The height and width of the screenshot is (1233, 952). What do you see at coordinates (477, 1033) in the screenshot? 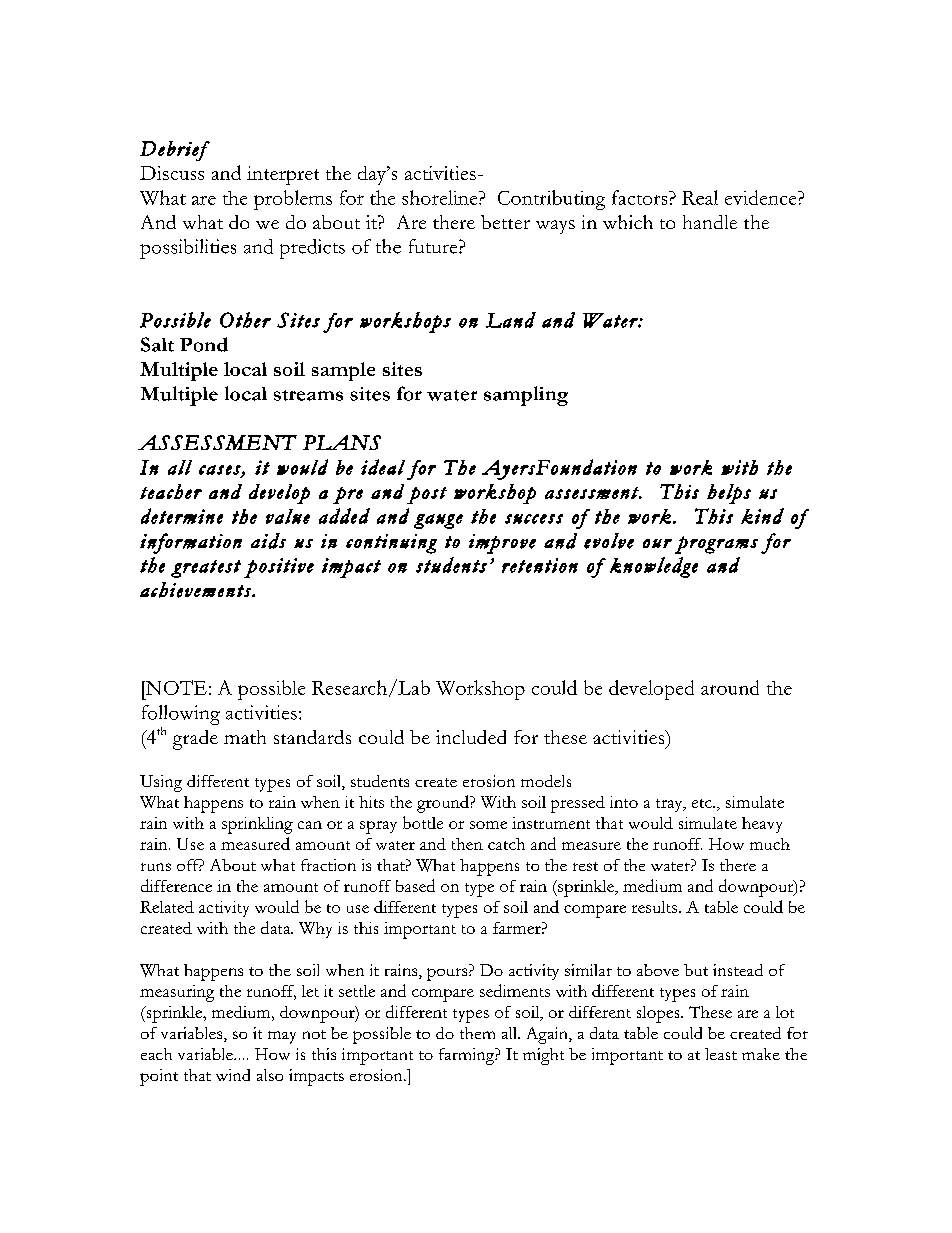
I see `them` at bounding box center [477, 1033].
